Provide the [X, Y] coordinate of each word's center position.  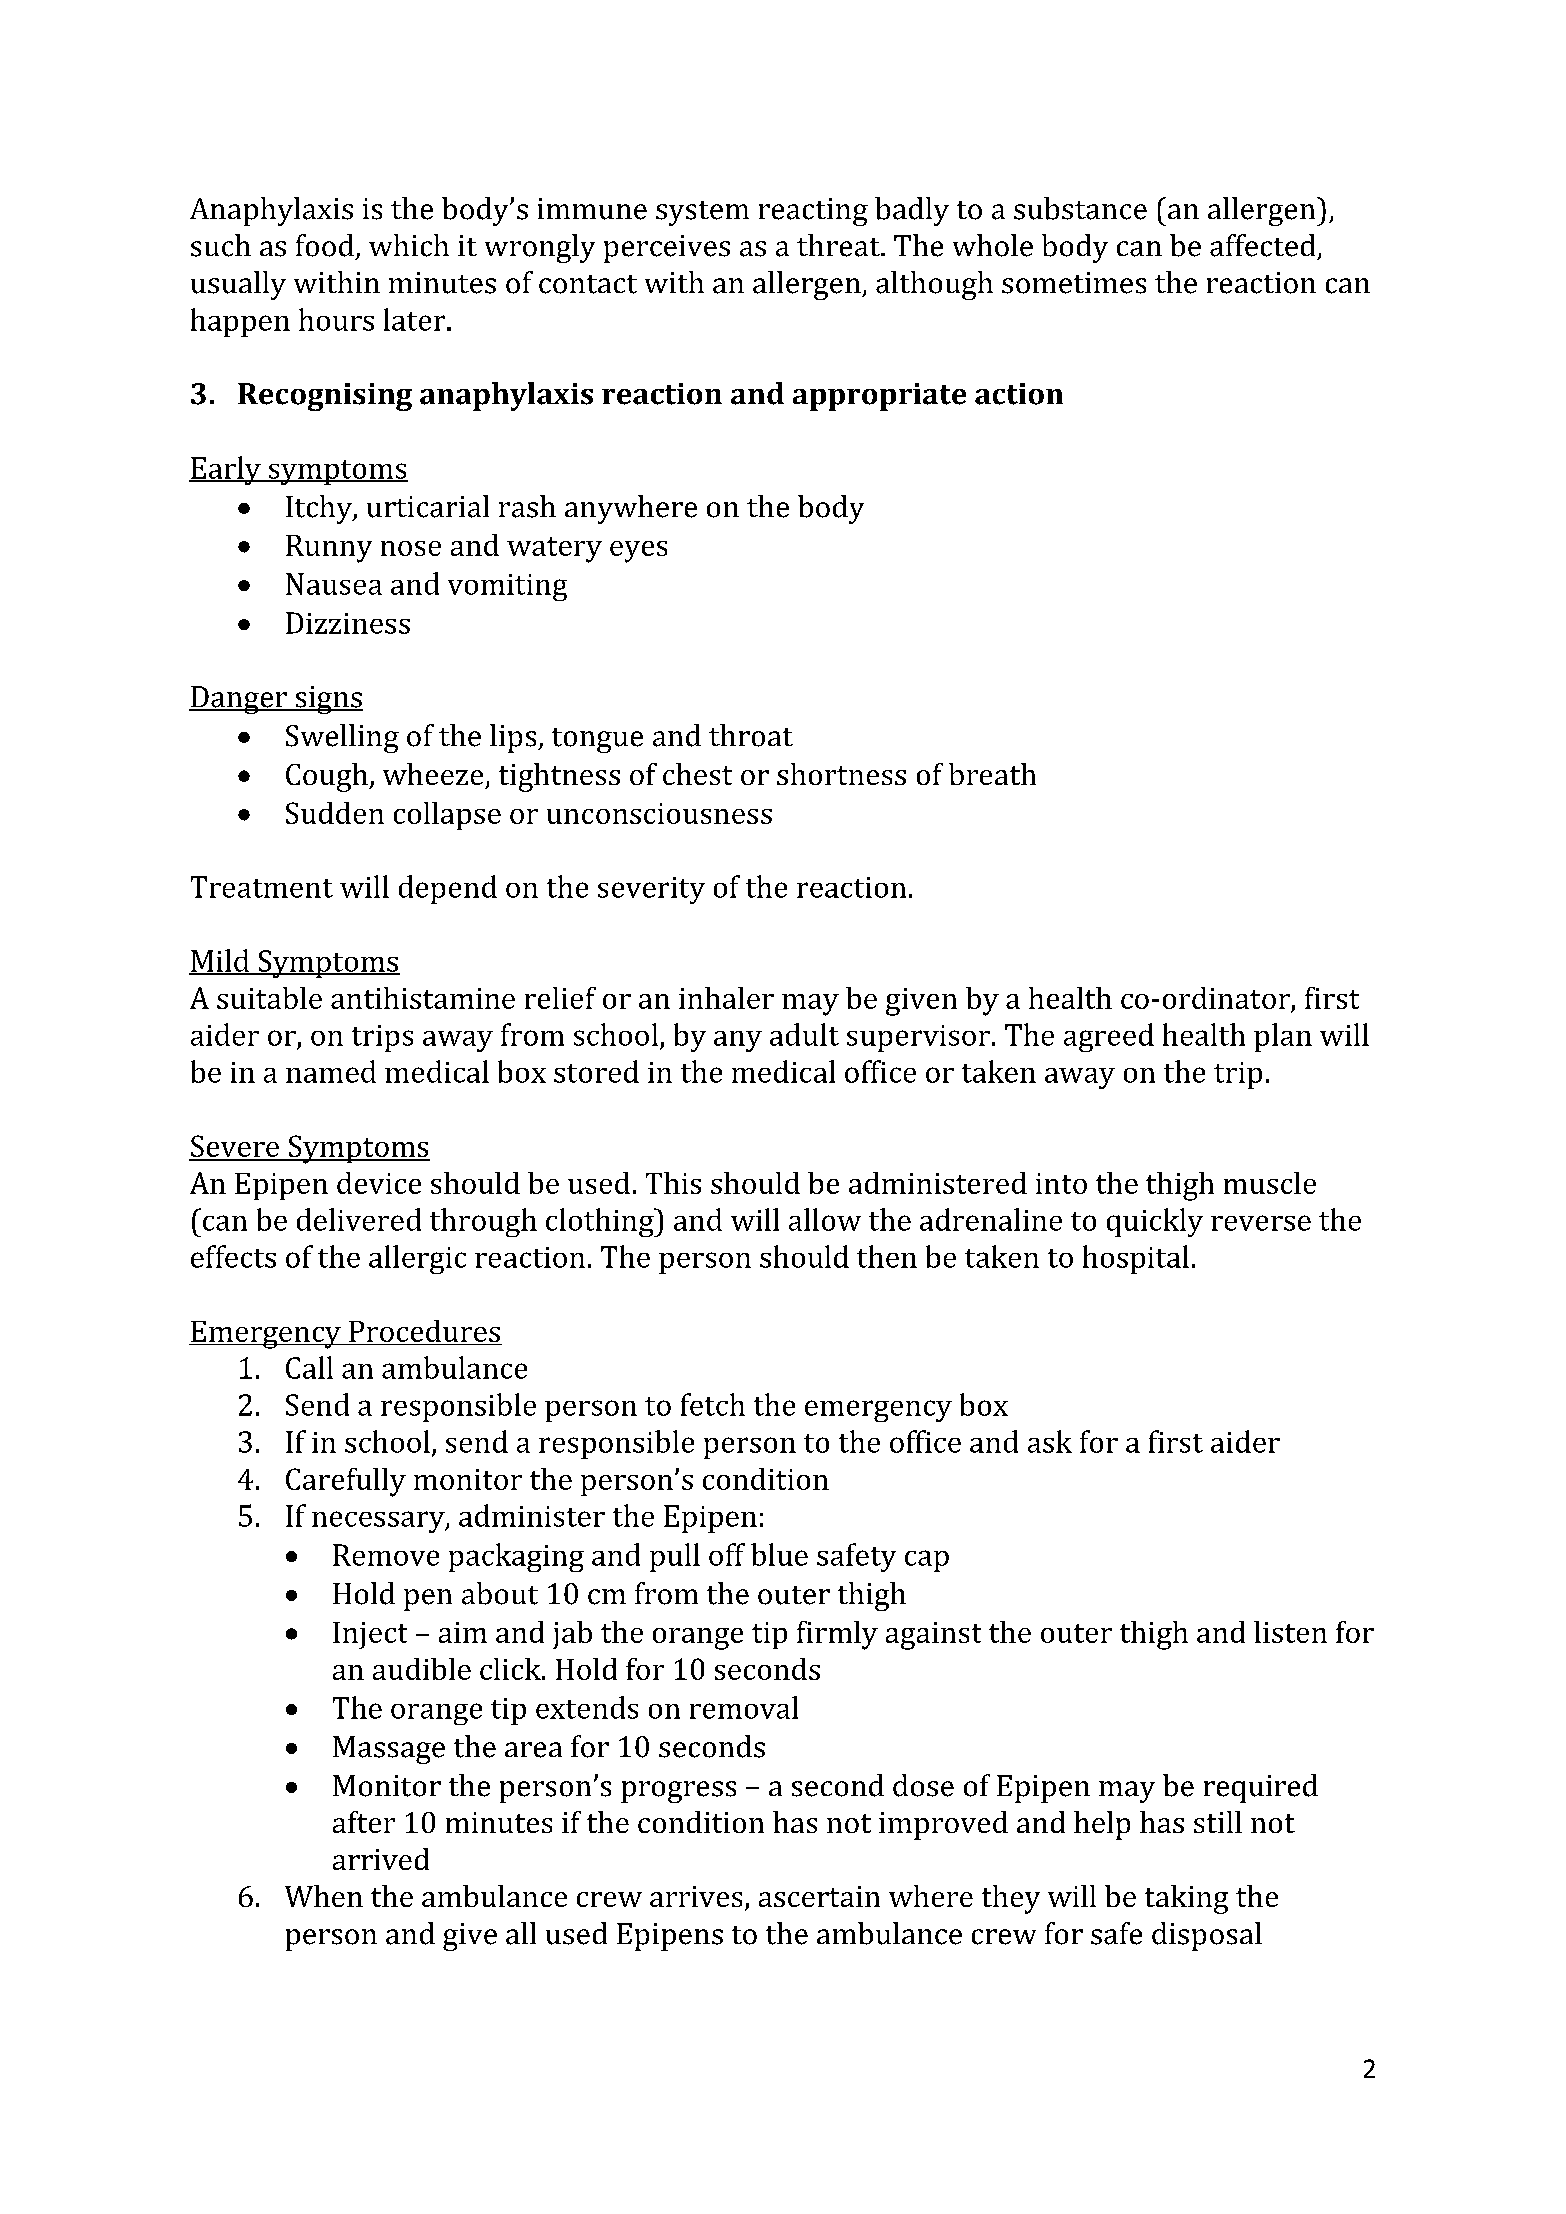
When [324, 1896]
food [325, 245]
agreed [1109, 1037]
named [331, 1071]
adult [804, 1034]
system [702, 213]
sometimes [1074, 283]
